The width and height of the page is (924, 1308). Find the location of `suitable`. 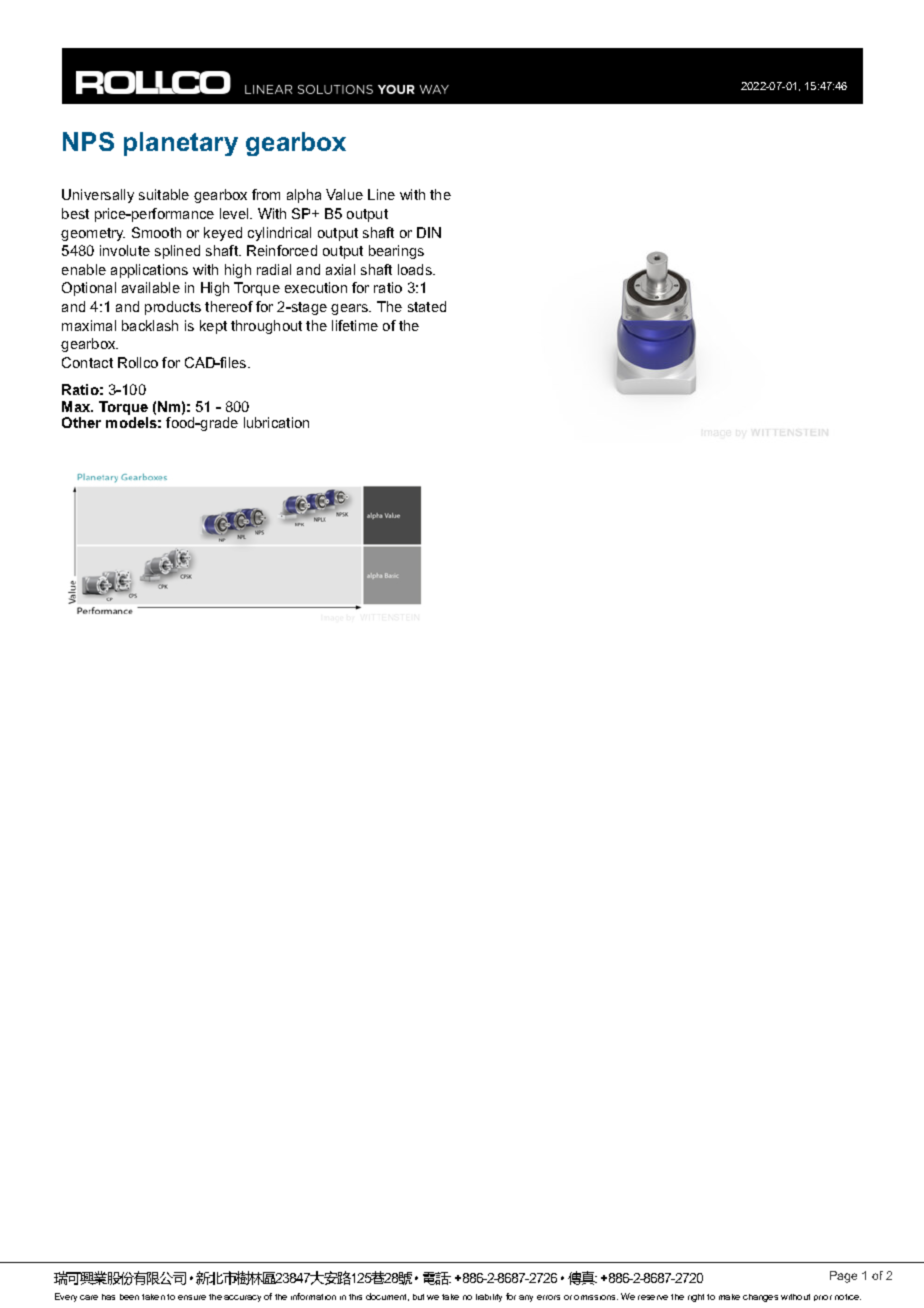

suitable is located at coordinates (164, 194).
